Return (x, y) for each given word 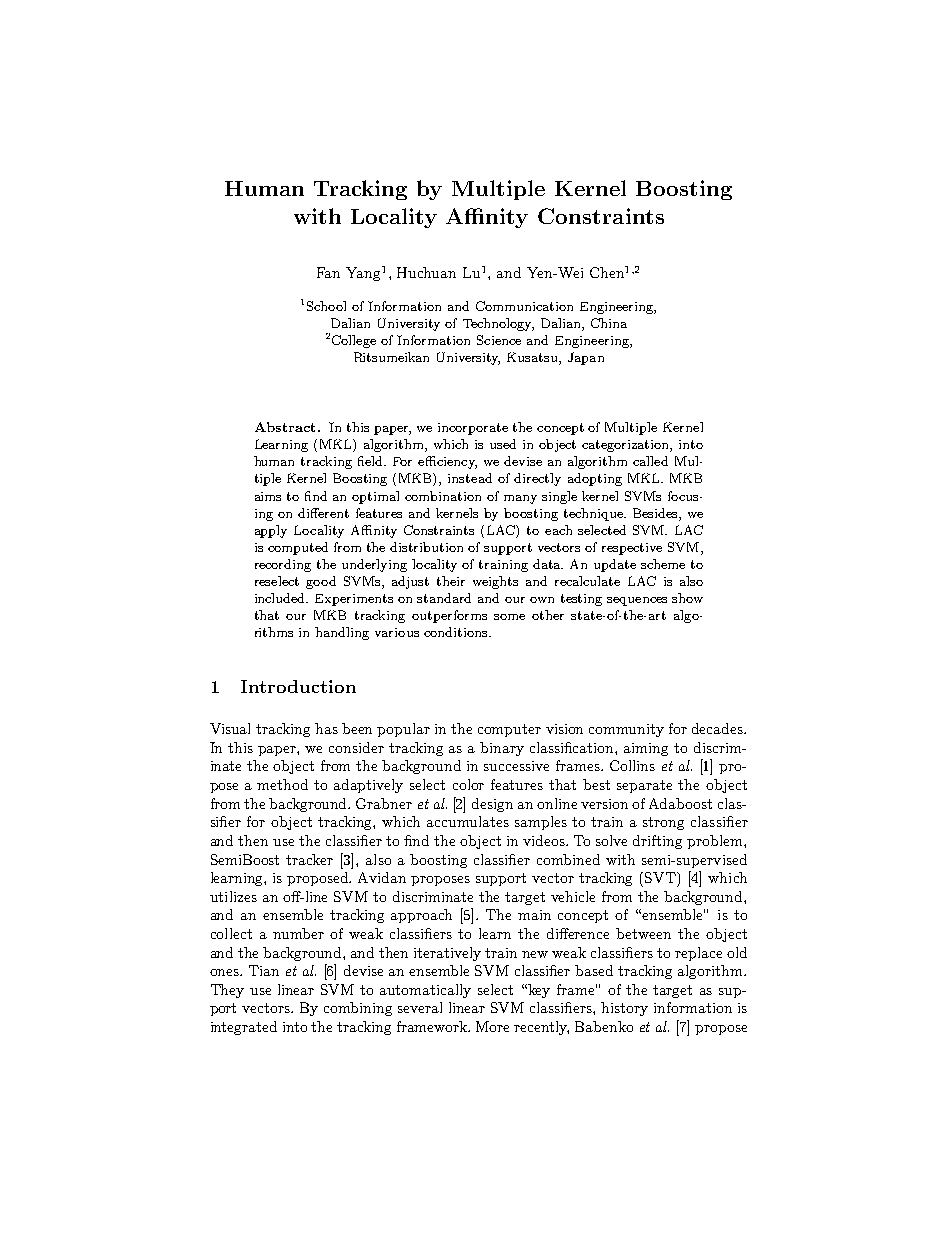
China (609, 323)
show (687, 598)
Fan (328, 272)
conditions (457, 632)
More (492, 1026)
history (624, 1009)
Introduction (298, 686)
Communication (524, 306)
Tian (264, 970)
